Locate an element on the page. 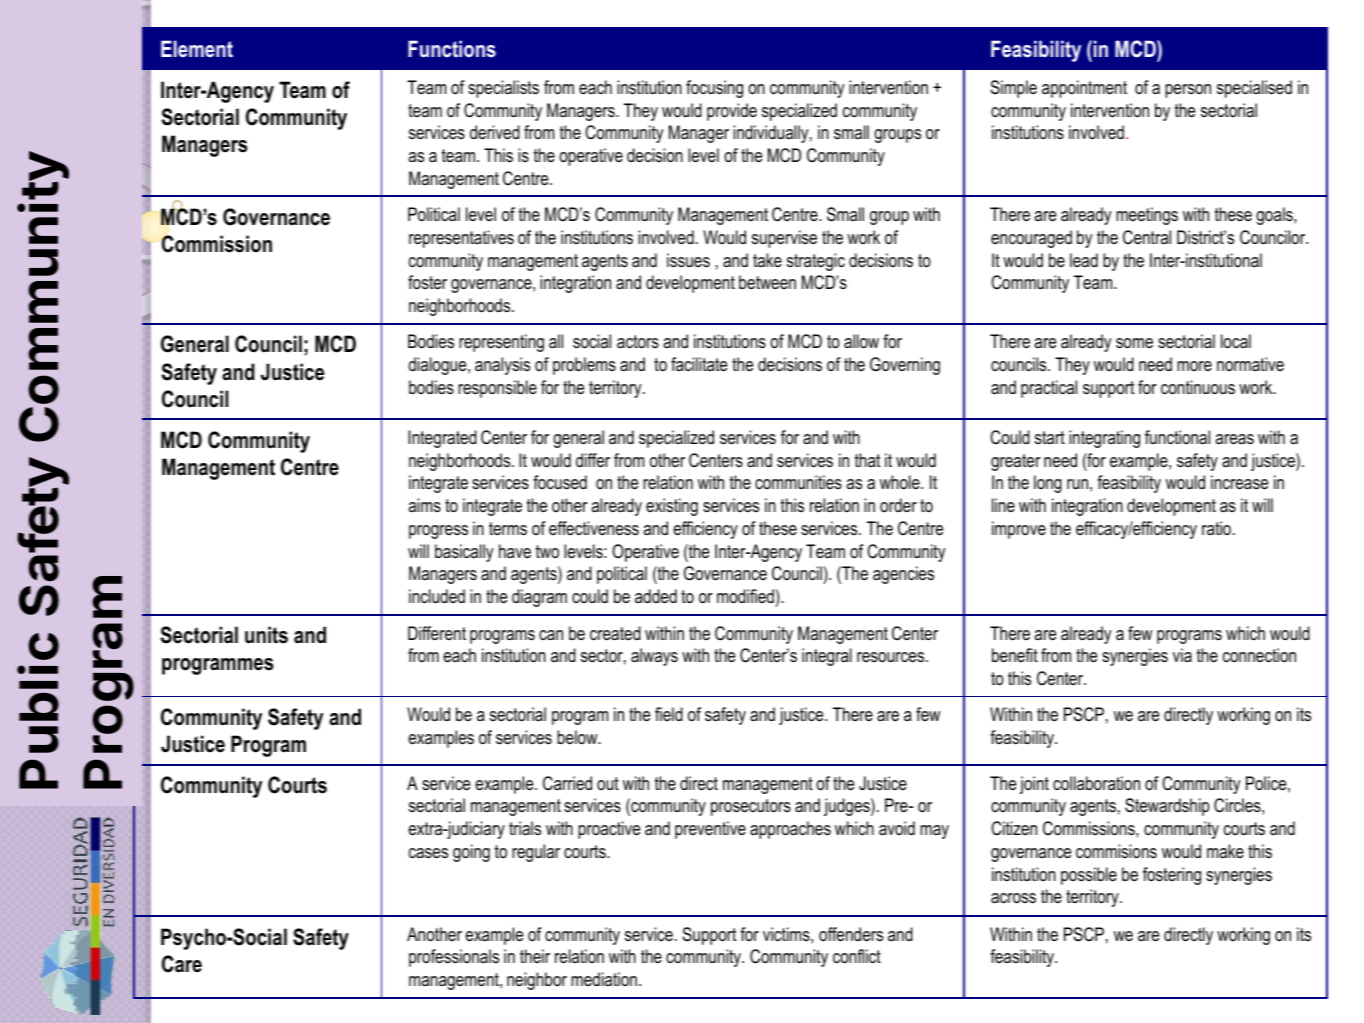  Care is located at coordinates (182, 964).
